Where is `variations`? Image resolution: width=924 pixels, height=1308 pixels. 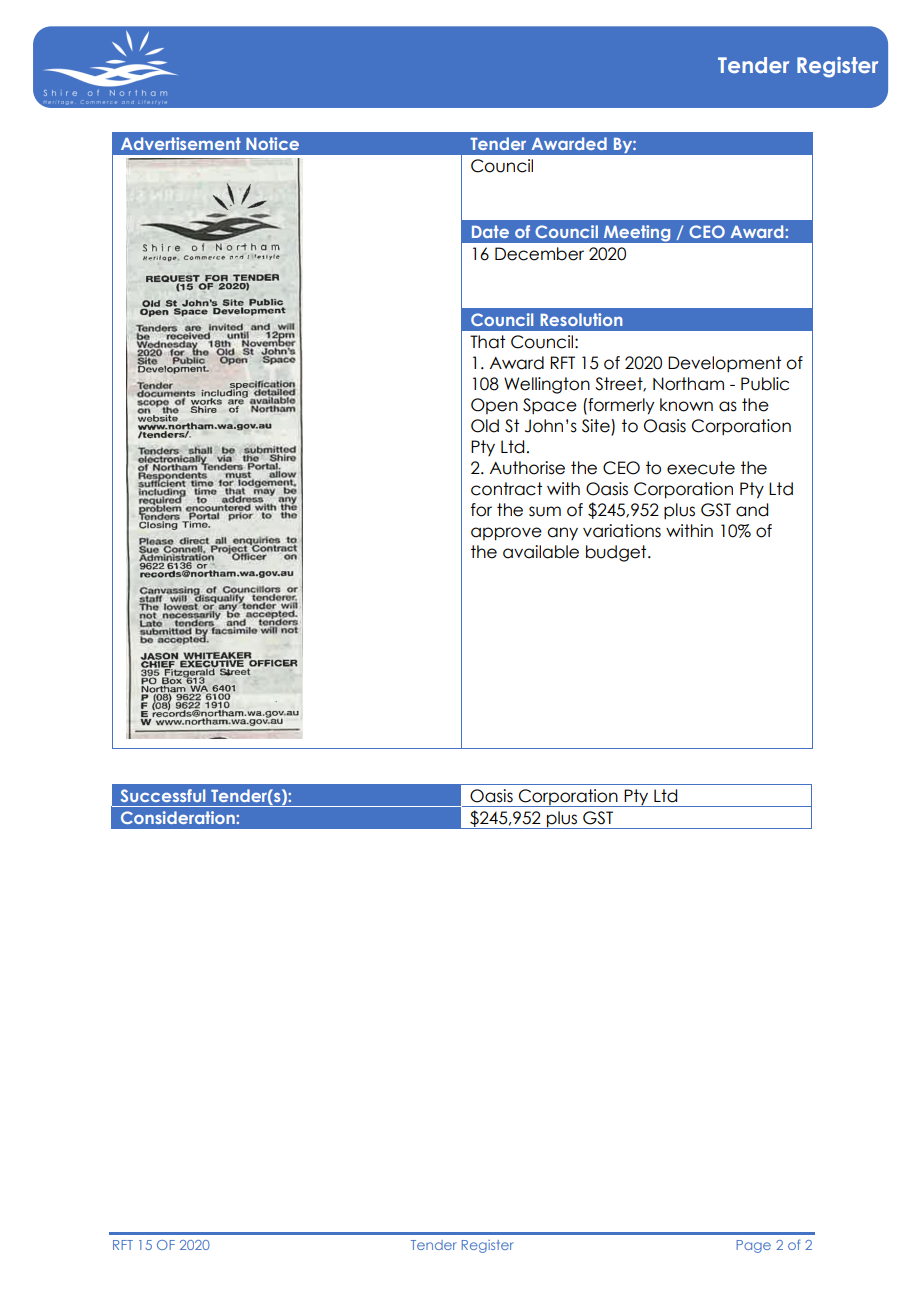
variations is located at coordinates (622, 531).
